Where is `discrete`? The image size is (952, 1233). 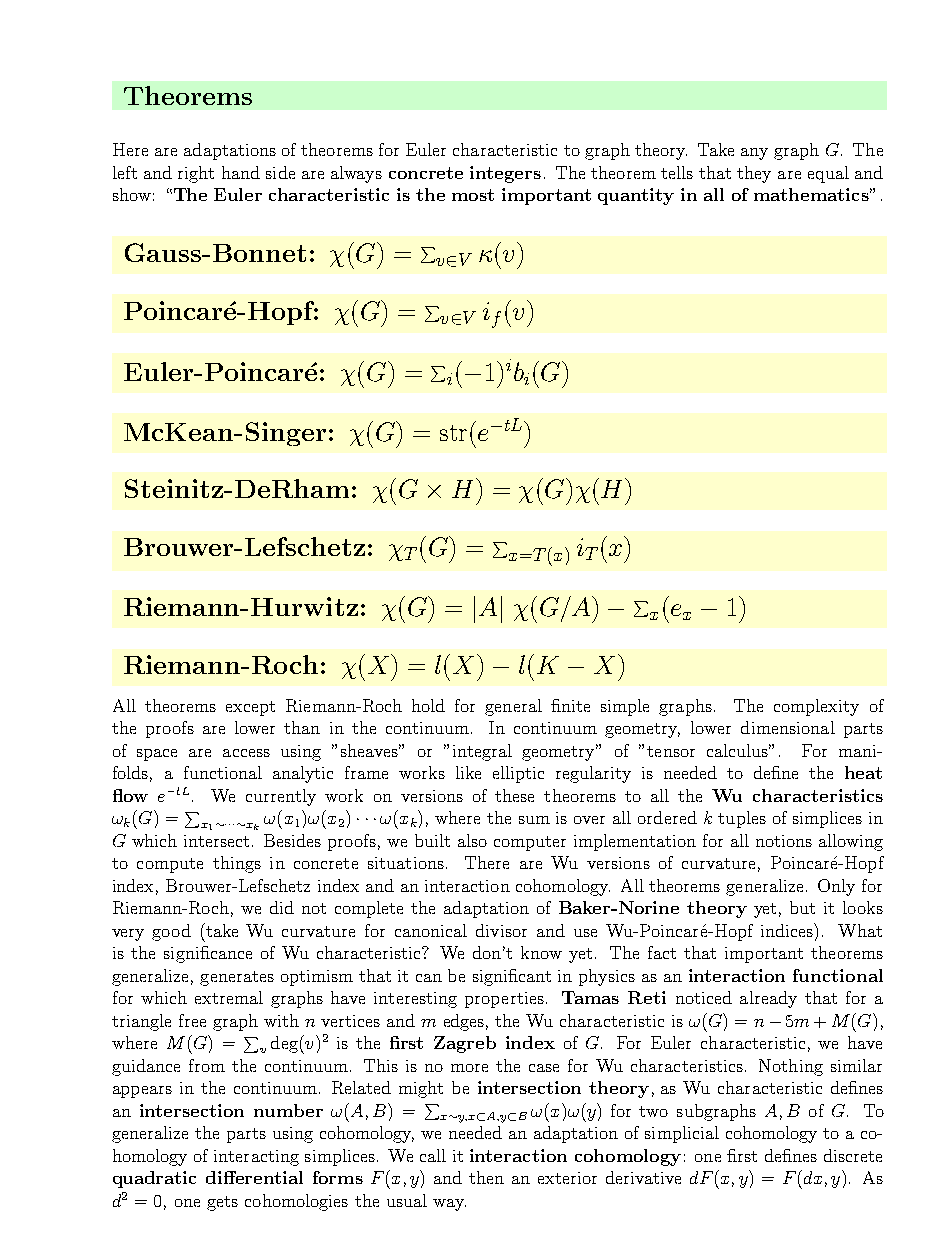
discrete is located at coordinates (853, 1155).
